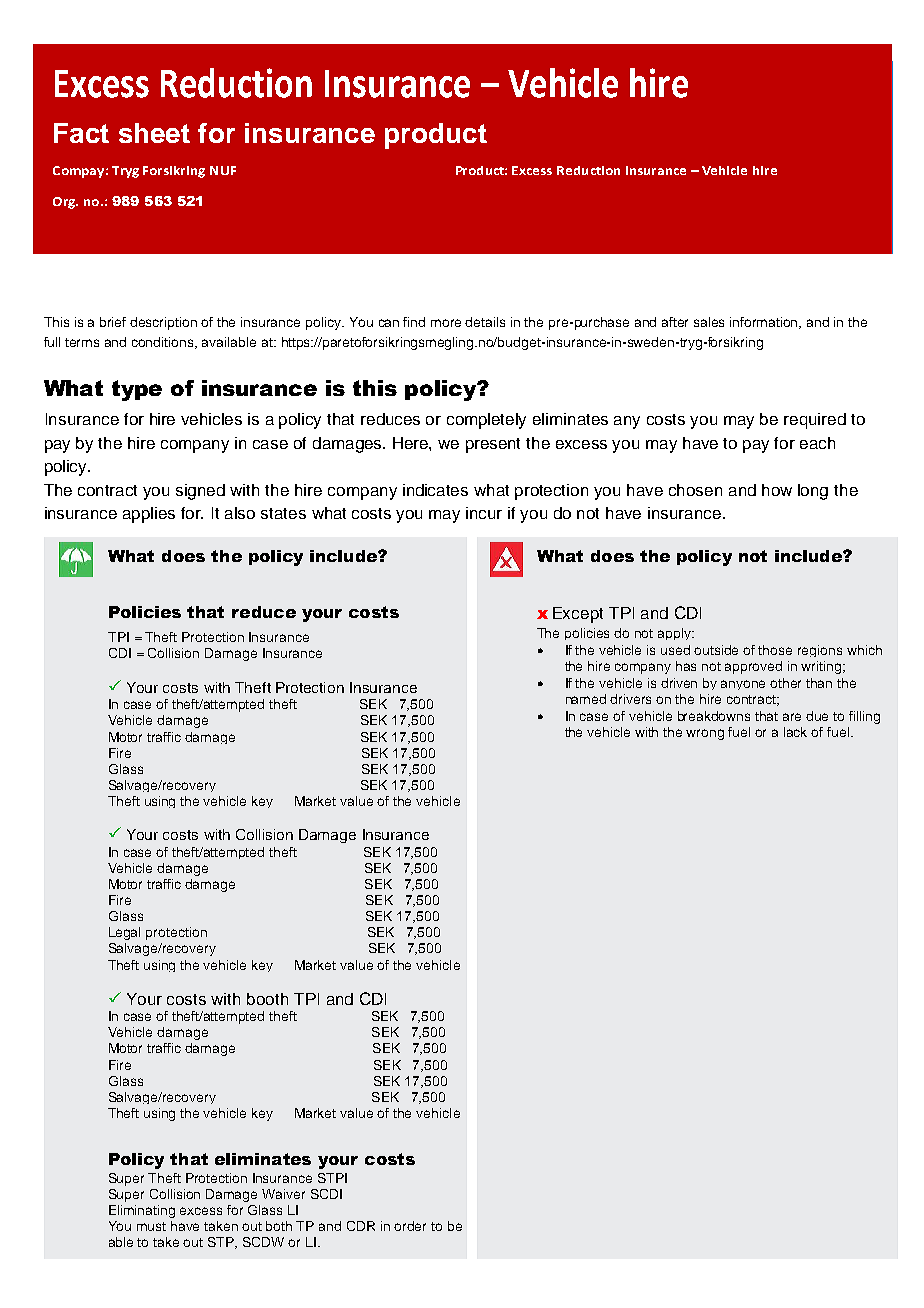 The height and width of the page is (1308, 924). I want to click on applies, so click(149, 515).
